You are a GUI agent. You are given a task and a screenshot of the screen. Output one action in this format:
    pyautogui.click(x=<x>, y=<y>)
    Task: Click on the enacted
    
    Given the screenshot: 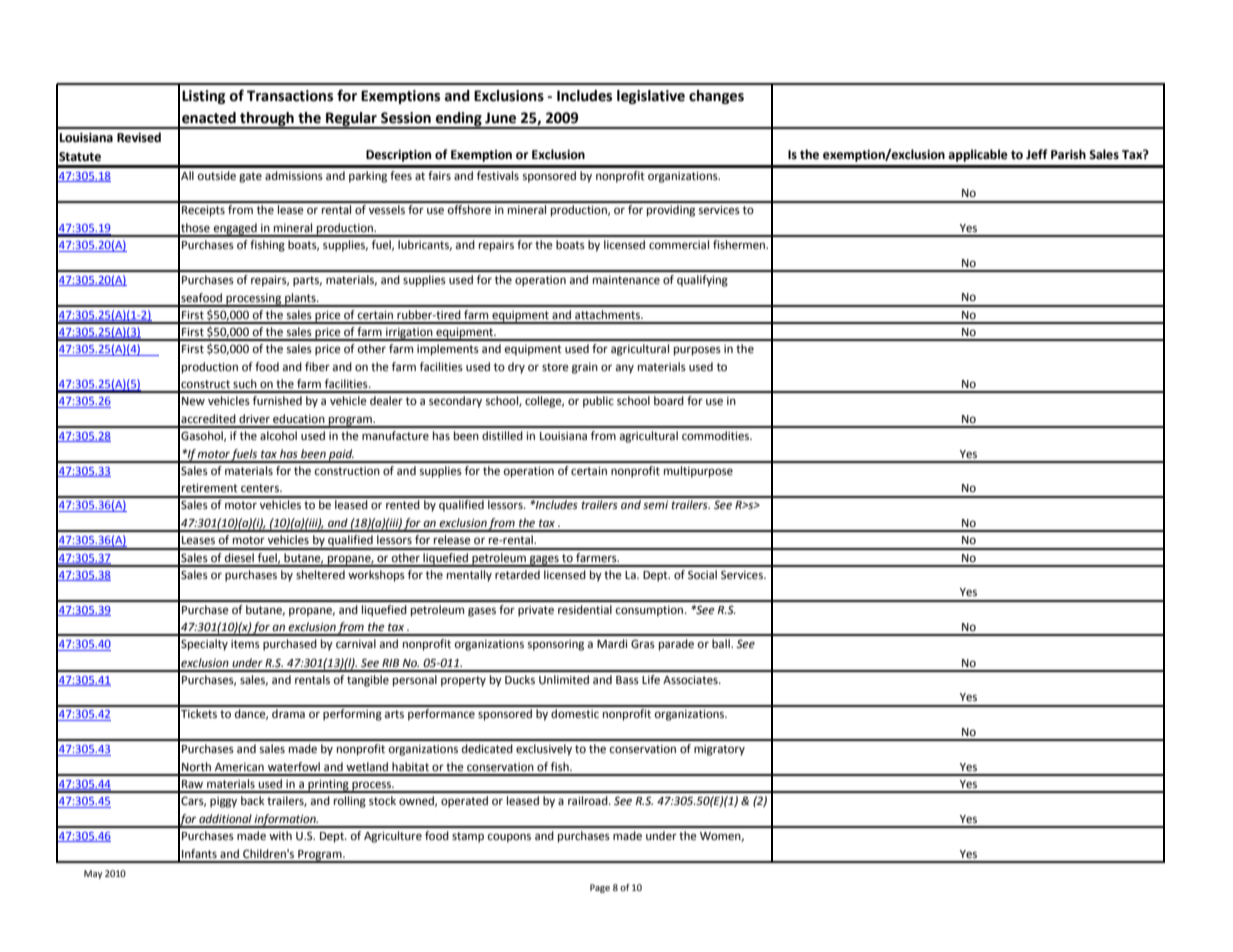 What is the action you would take?
    pyautogui.click(x=209, y=118)
